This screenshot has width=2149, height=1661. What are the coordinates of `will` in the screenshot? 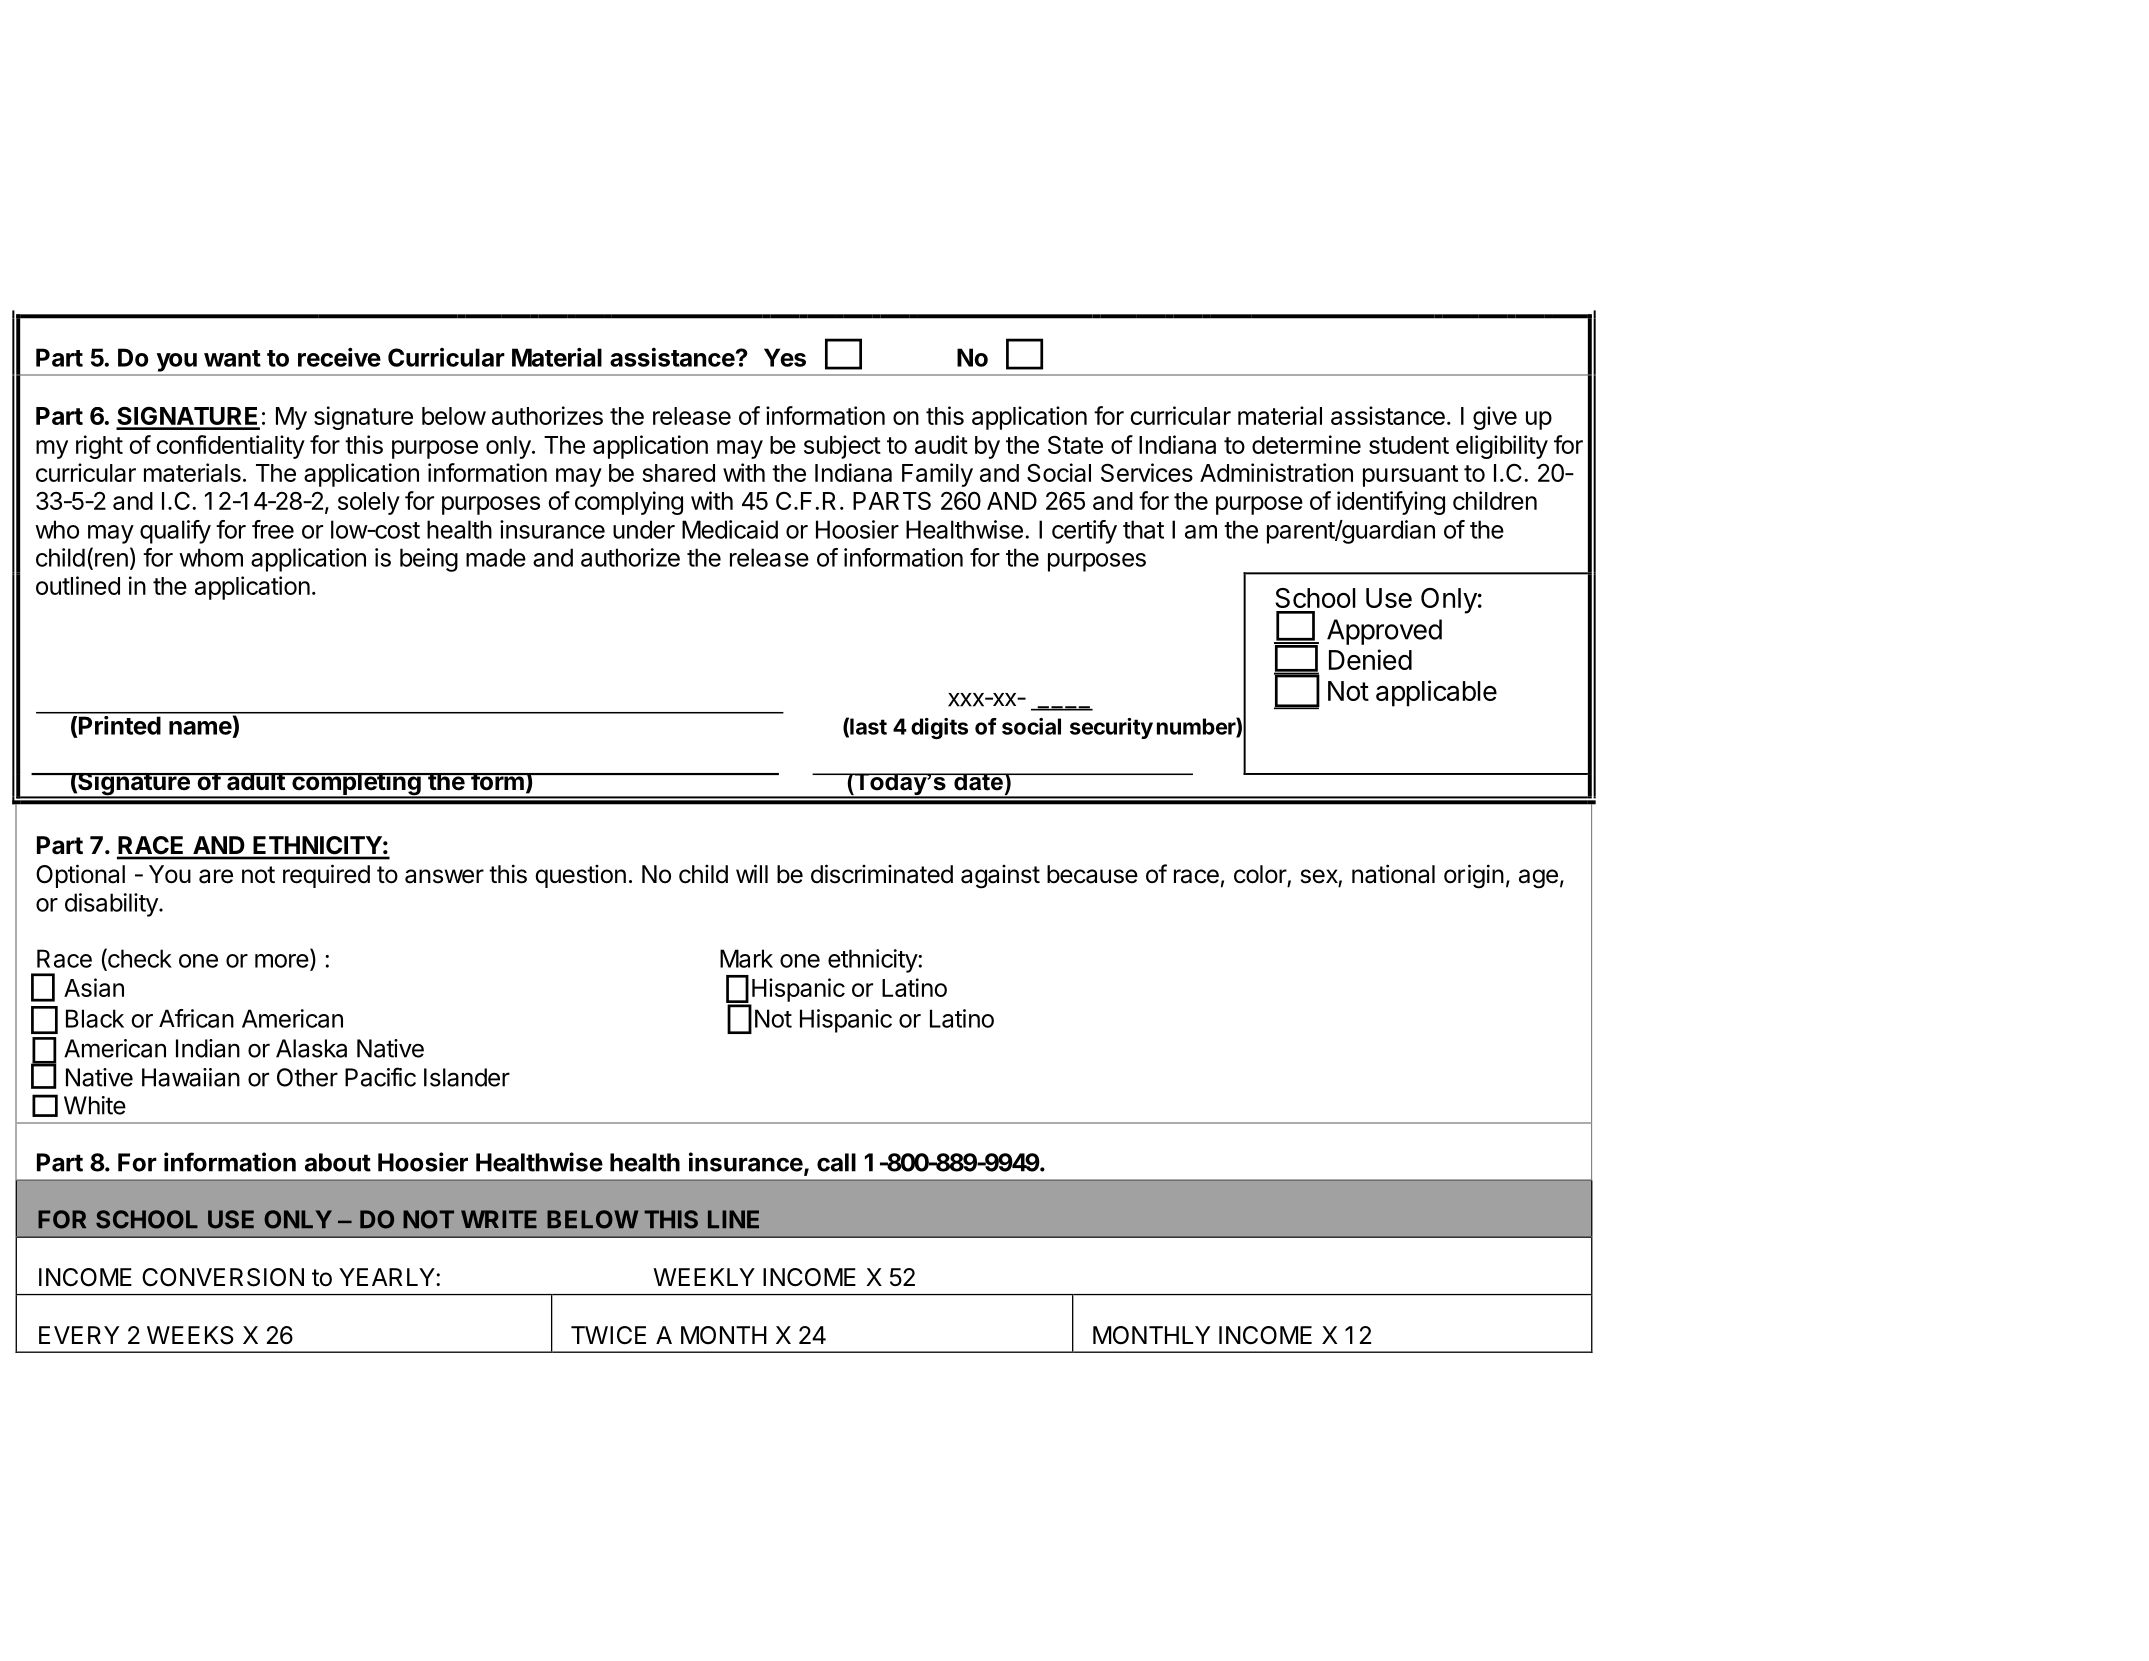 It's located at (752, 873).
